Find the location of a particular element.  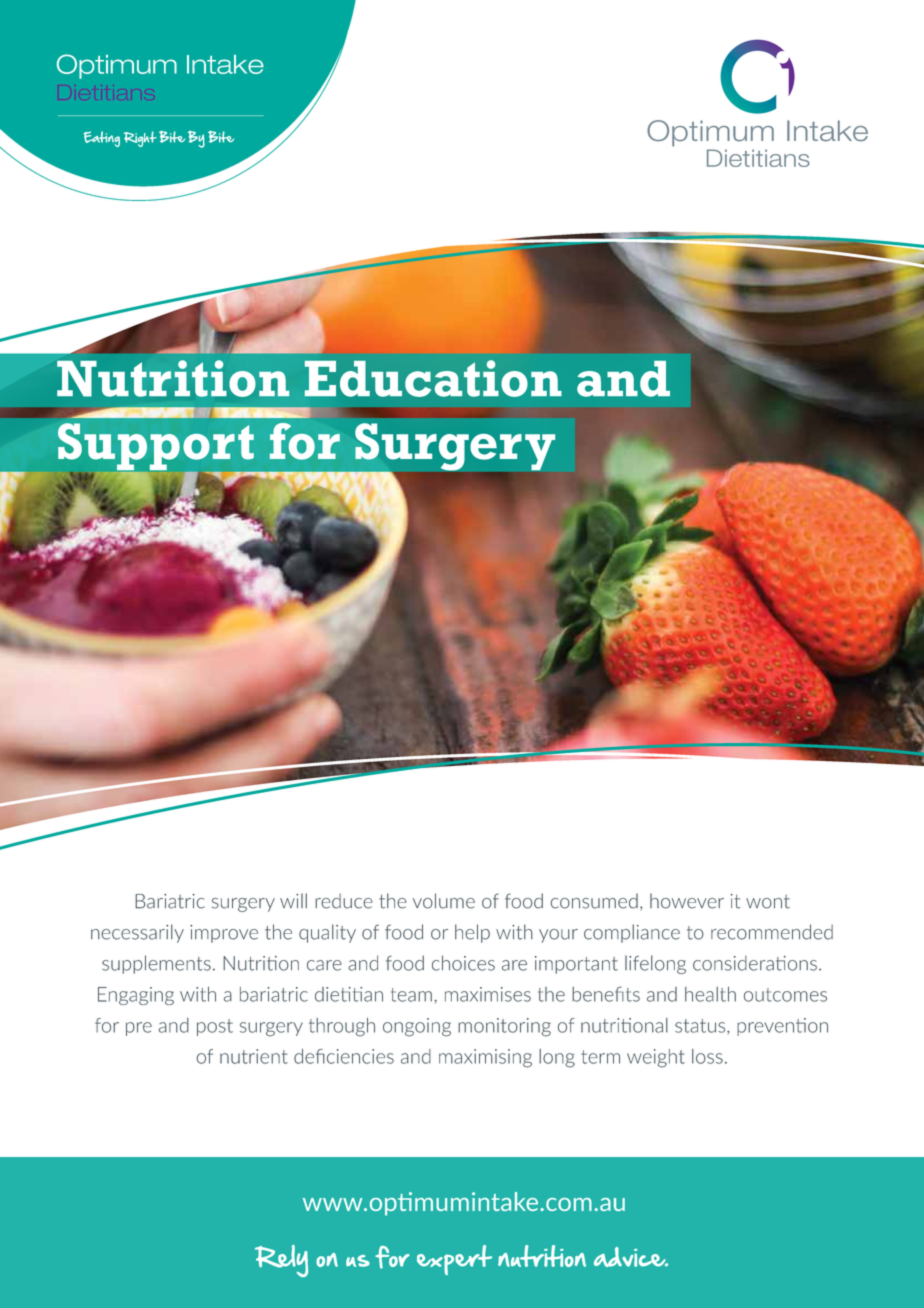

volume is located at coordinates (444, 901).
